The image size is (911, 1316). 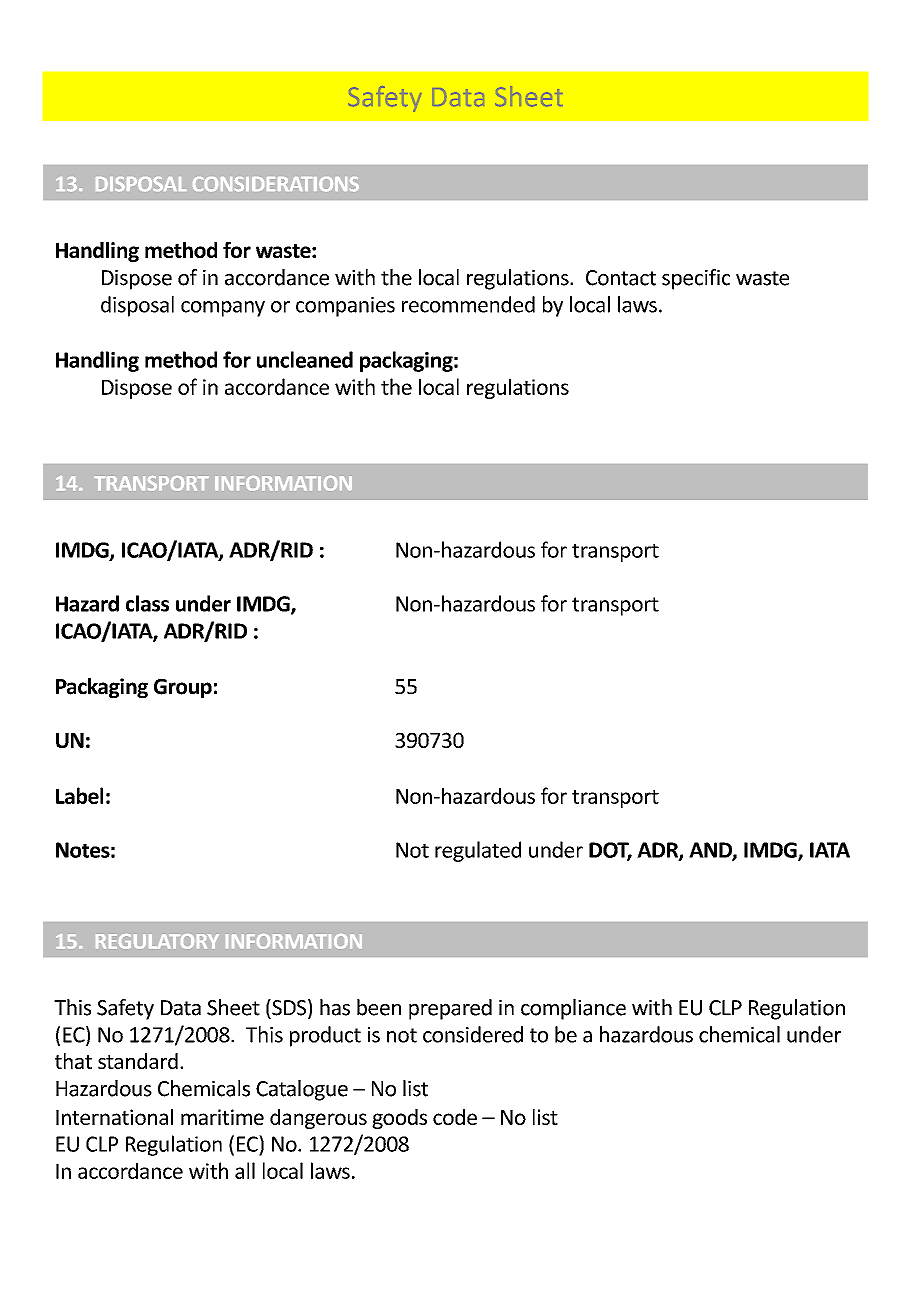 I want to click on compliance, so click(x=573, y=1009).
